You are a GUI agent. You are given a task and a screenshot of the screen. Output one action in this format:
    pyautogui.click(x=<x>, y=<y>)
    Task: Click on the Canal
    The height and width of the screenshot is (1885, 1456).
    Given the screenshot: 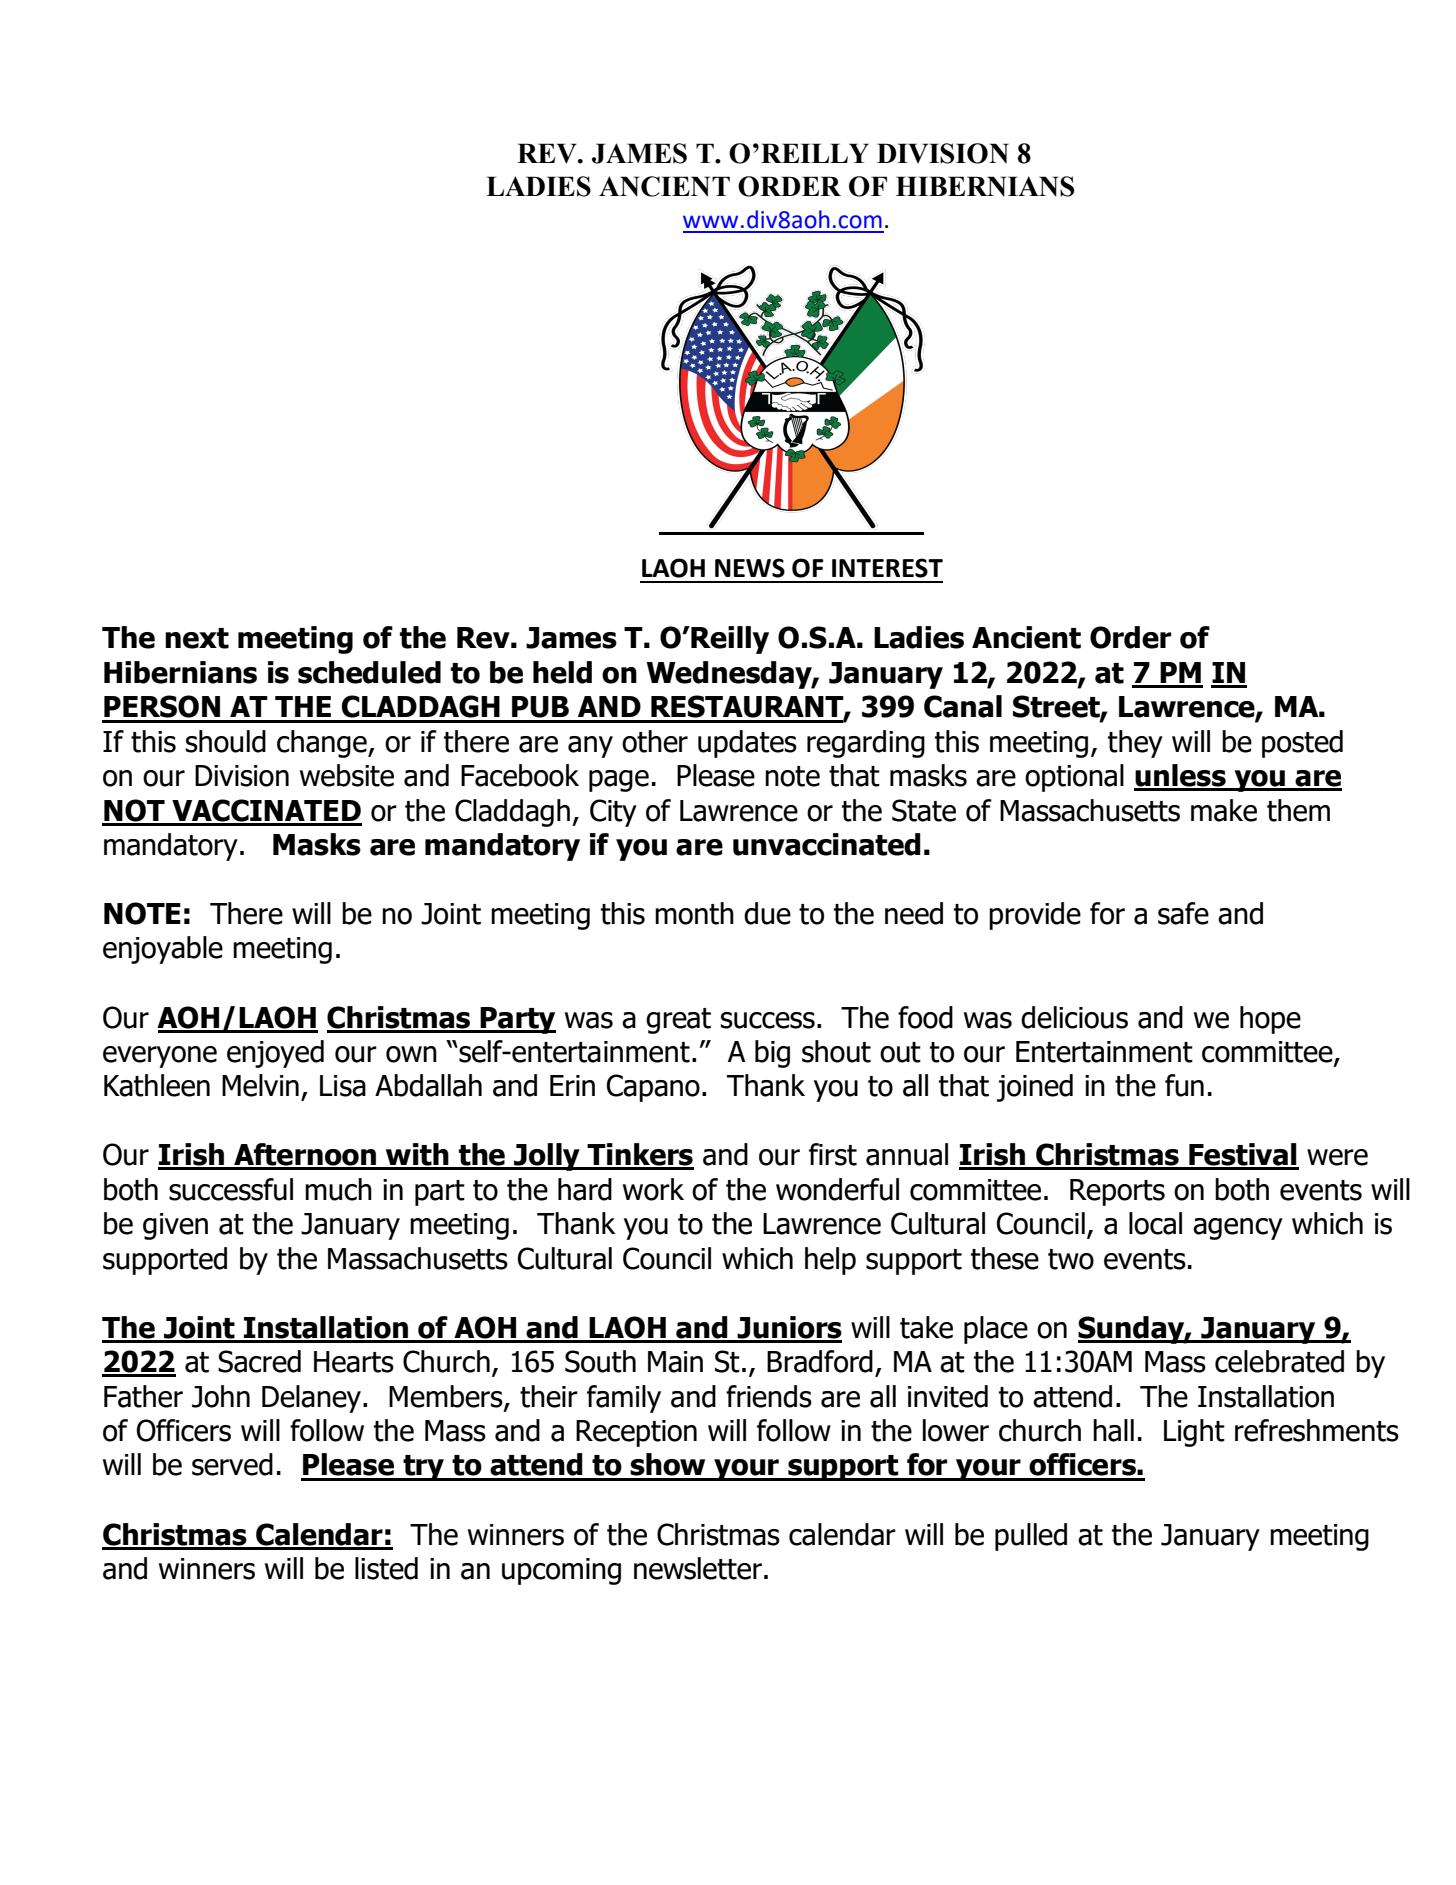 What is the action you would take?
    pyautogui.click(x=963, y=706)
